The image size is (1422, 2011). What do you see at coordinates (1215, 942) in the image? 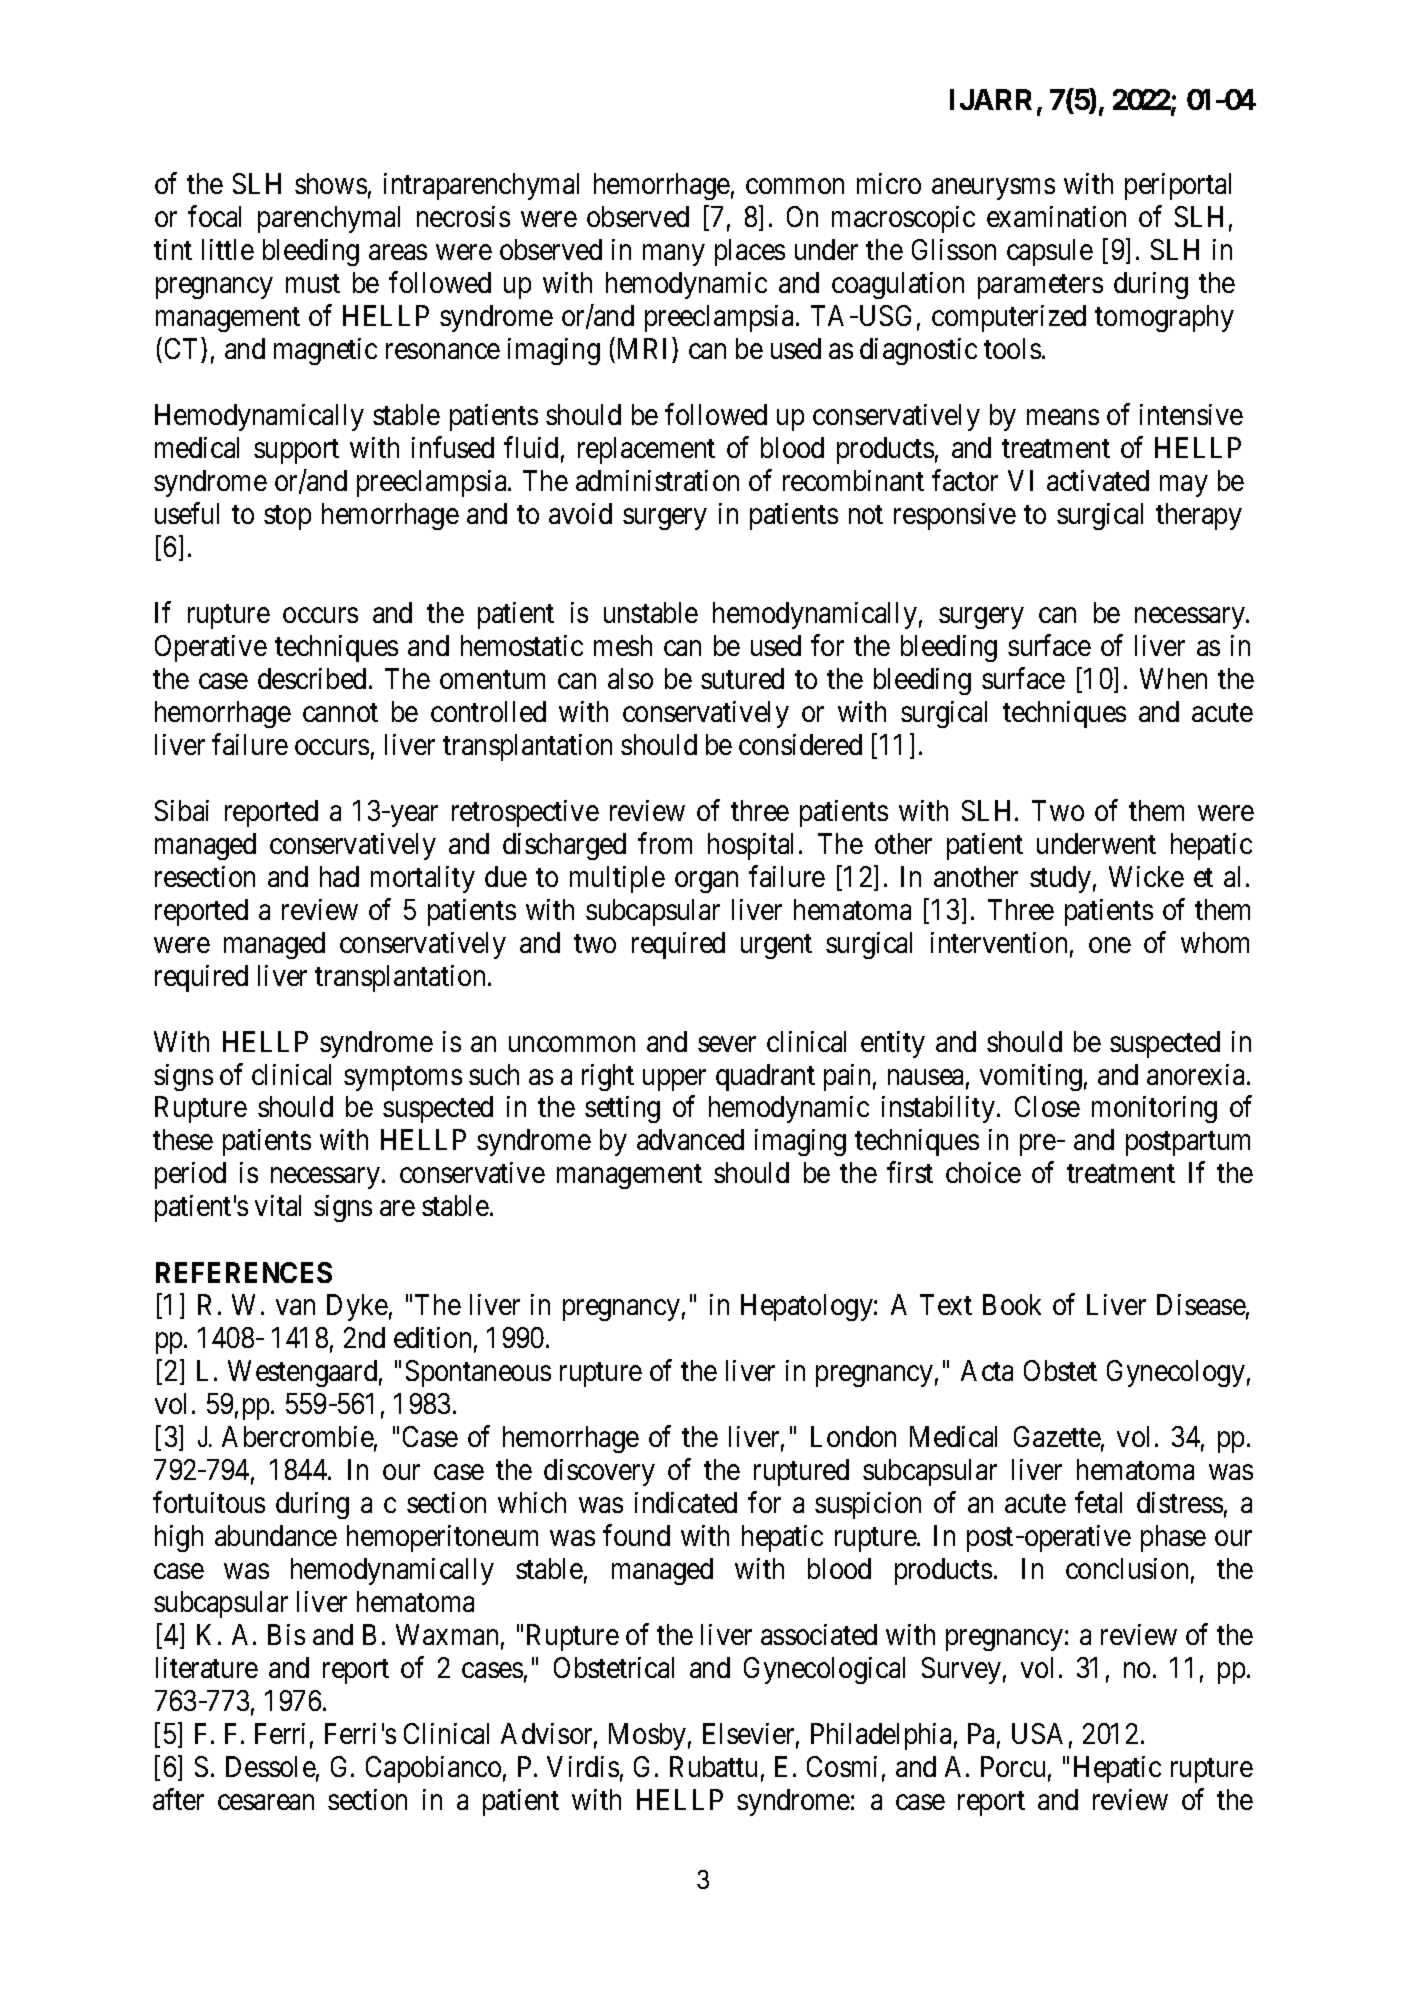
I see `whom` at bounding box center [1215, 942].
